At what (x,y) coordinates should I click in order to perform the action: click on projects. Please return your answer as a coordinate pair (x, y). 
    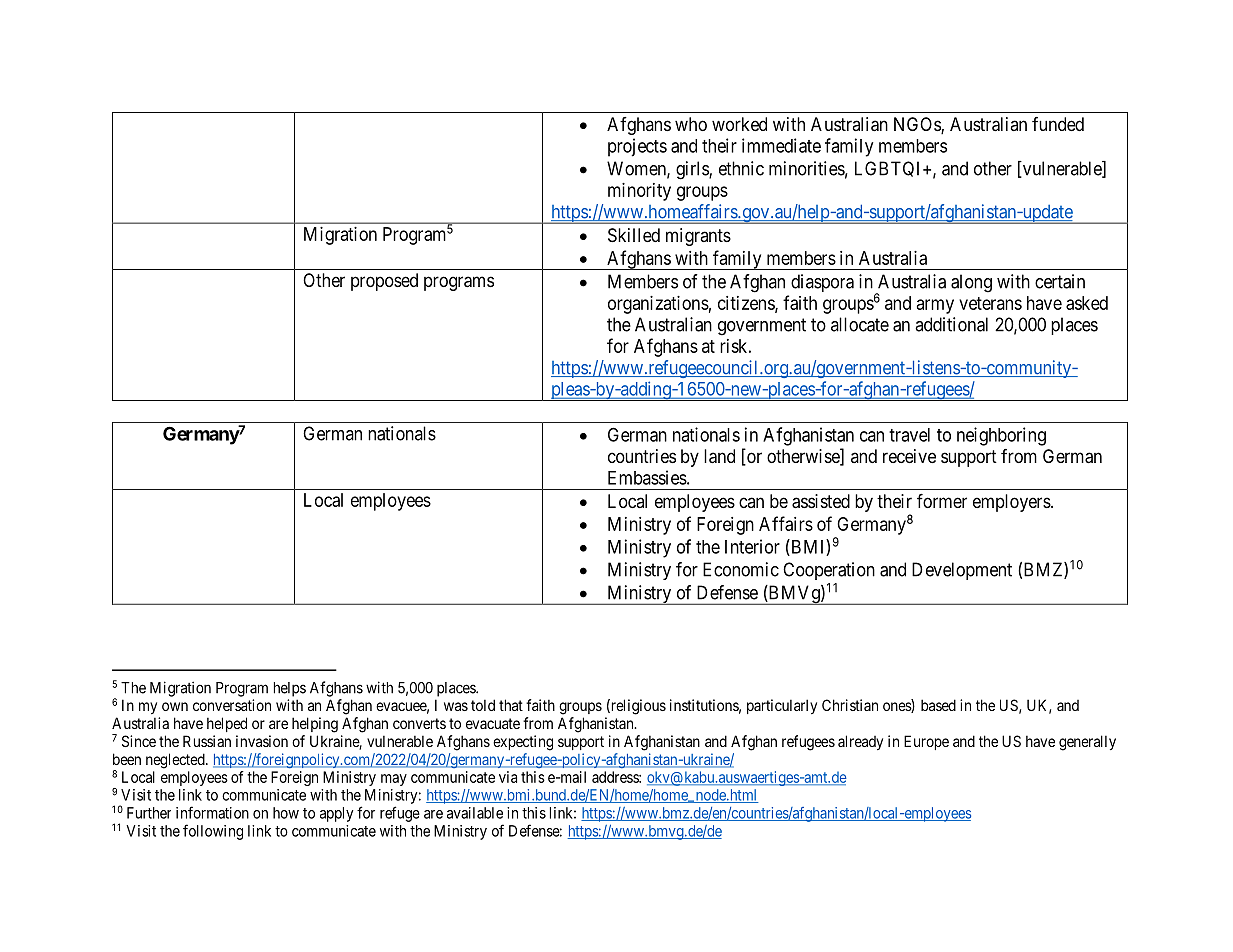
    Looking at the image, I should click on (637, 147).
